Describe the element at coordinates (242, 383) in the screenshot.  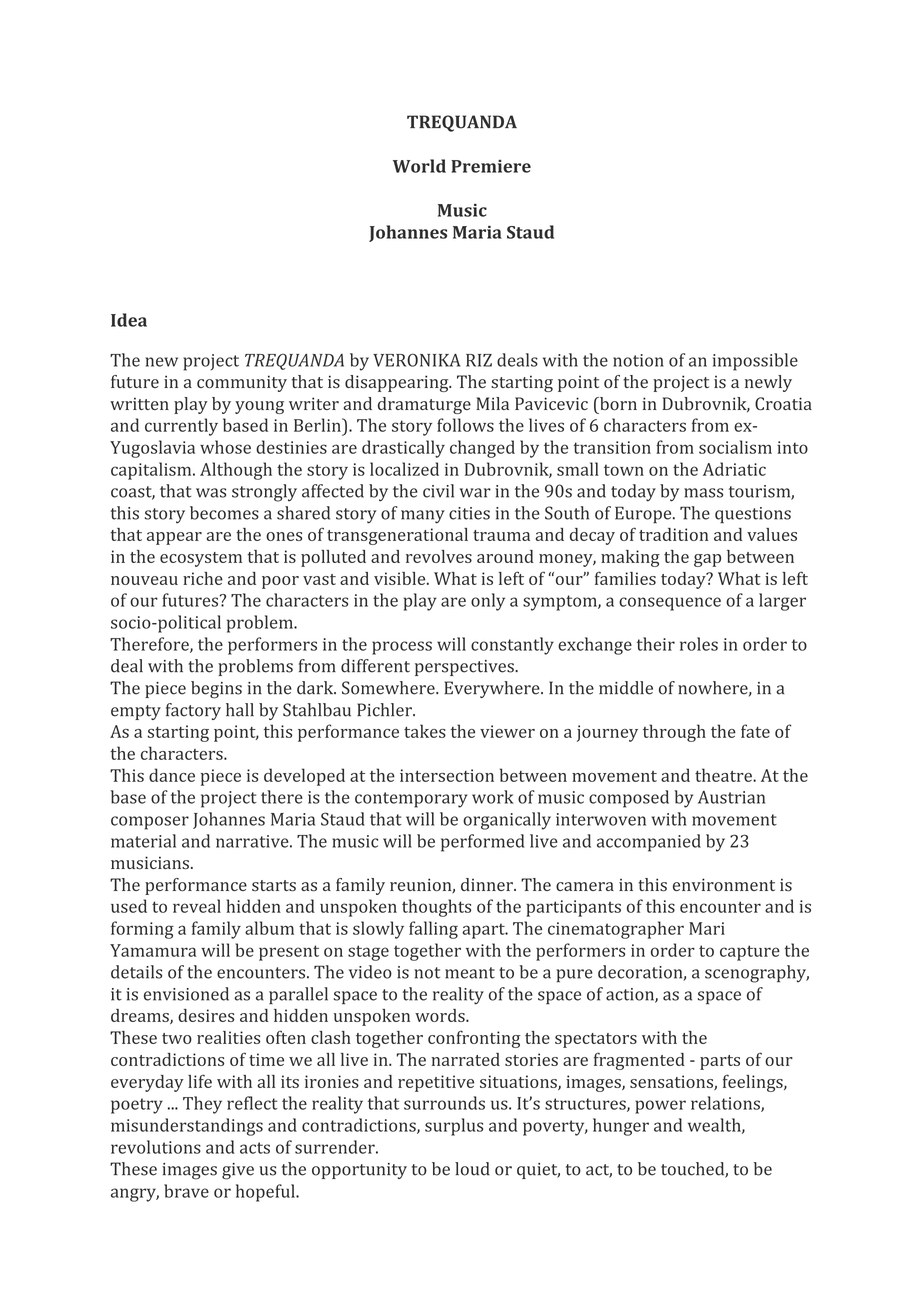
I see `community` at that location.
